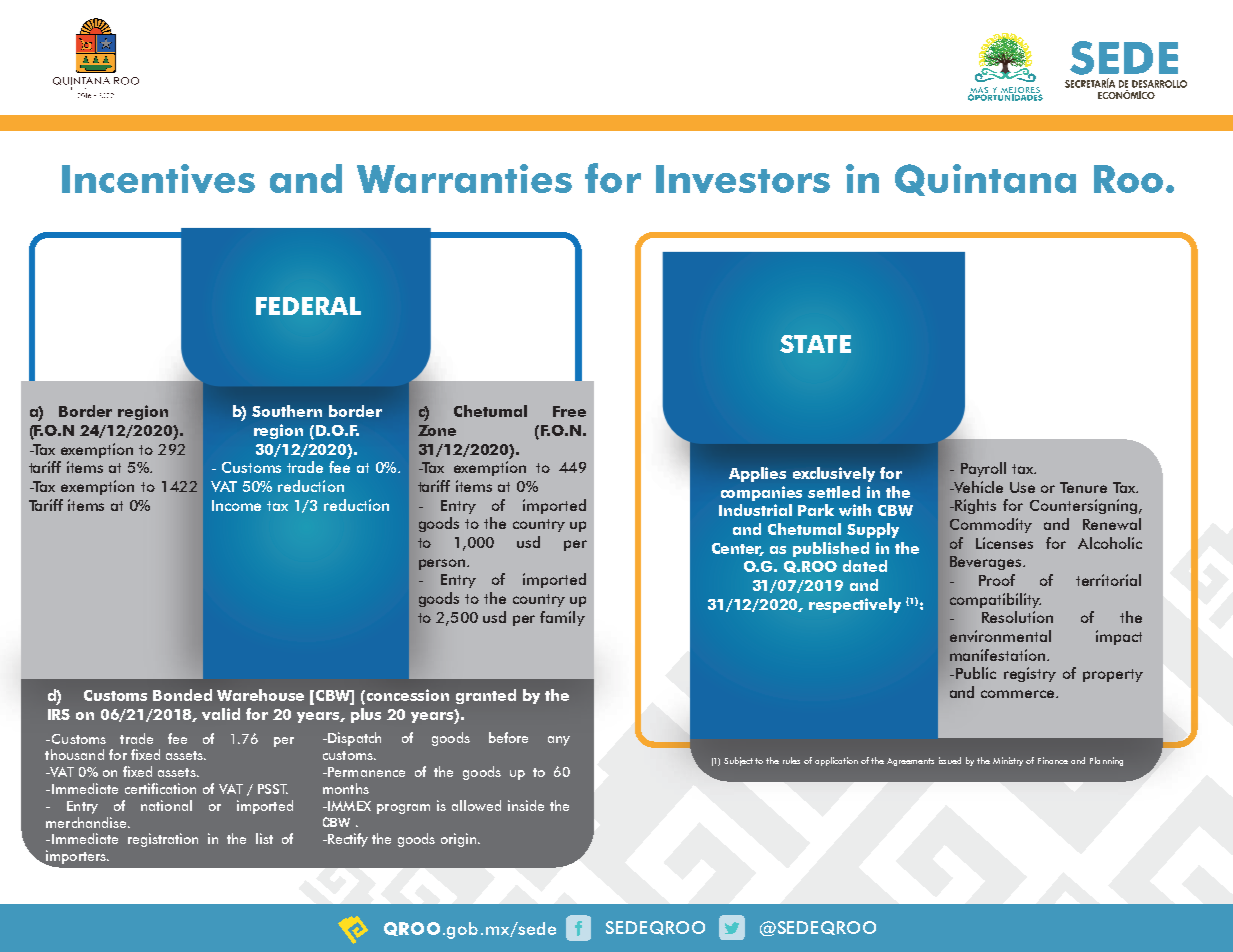 The image size is (1233, 952). I want to click on family, so click(562, 618).
